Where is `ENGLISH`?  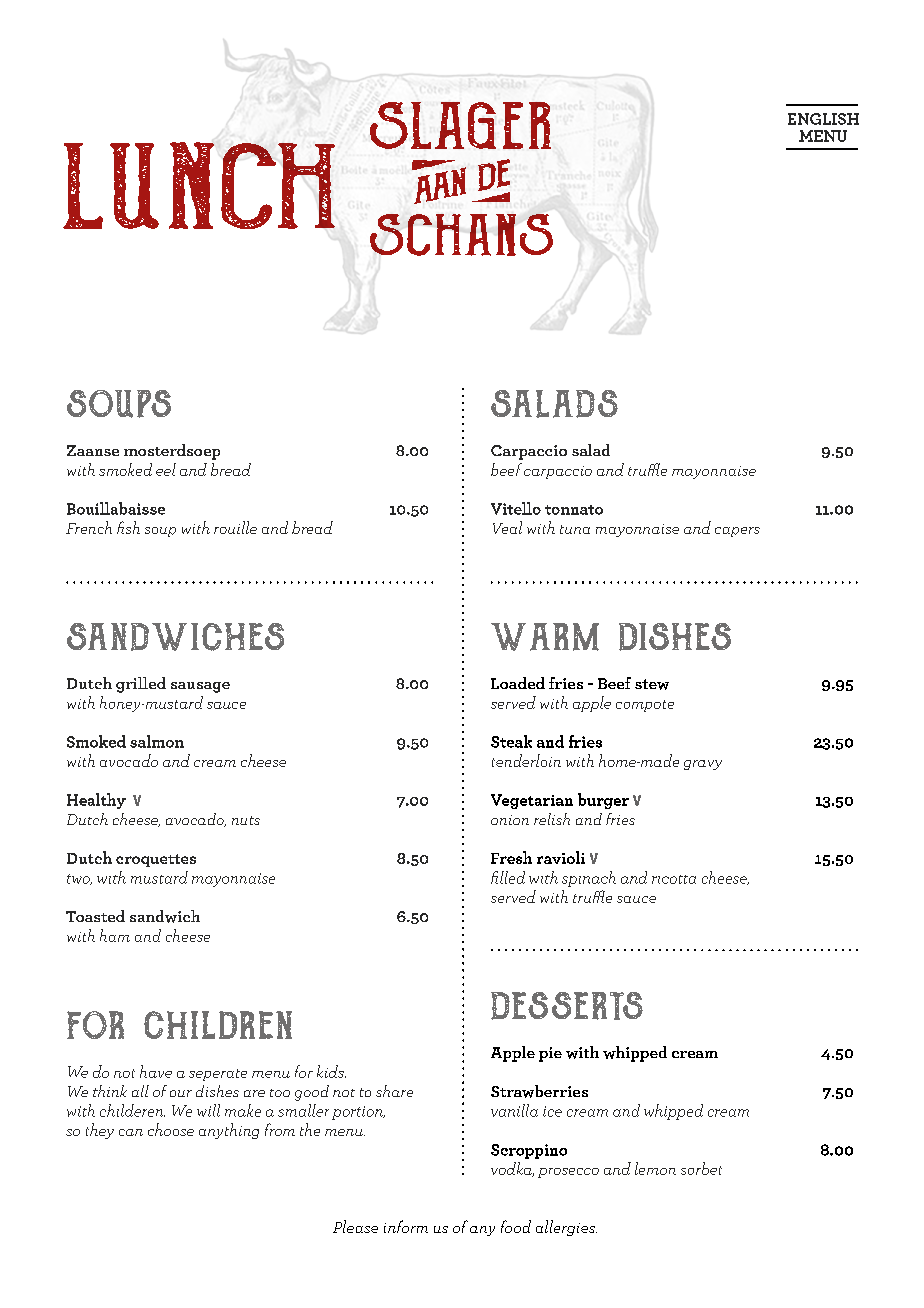 ENGLISH is located at coordinates (823, 119).
